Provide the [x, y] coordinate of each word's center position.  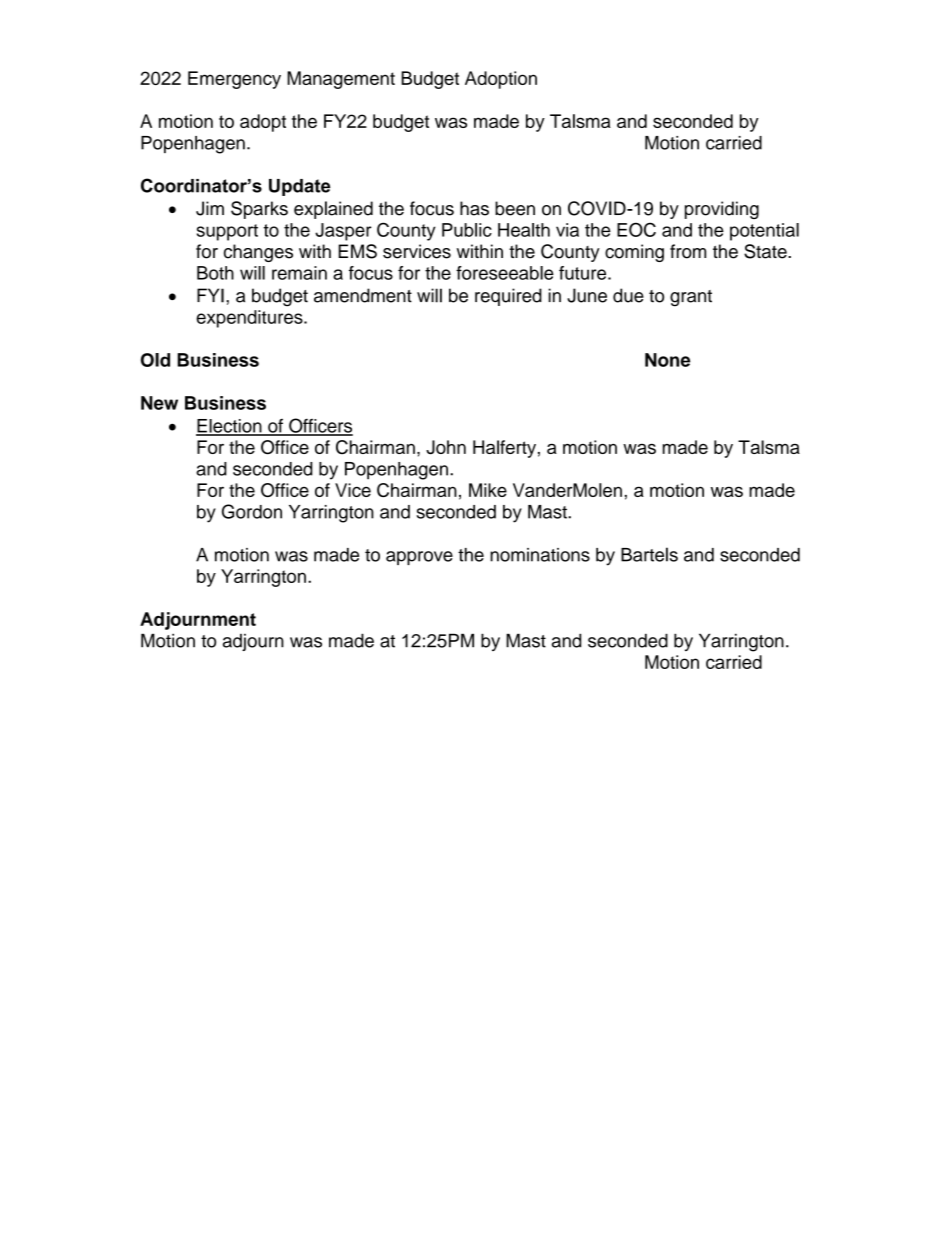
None [667, 360]
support [227, 232]
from [688, 251]
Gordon [252, 511]
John [446, 447]
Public [467, 230]
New [159, 403]
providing [722, 210]
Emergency [234, 80]
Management [341, 80]
